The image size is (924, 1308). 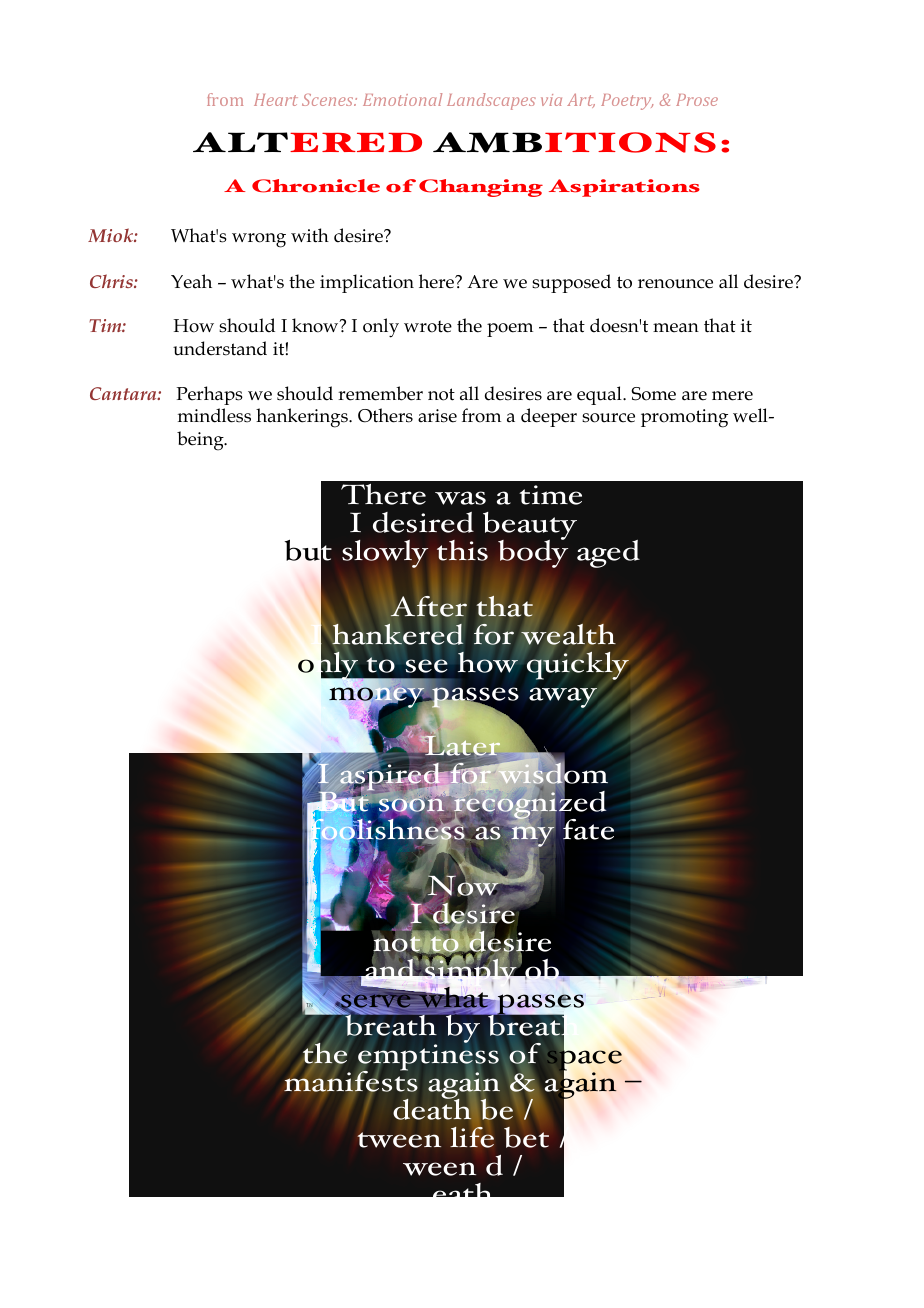 I want to click on wealth, so click(x=568, y=634).
